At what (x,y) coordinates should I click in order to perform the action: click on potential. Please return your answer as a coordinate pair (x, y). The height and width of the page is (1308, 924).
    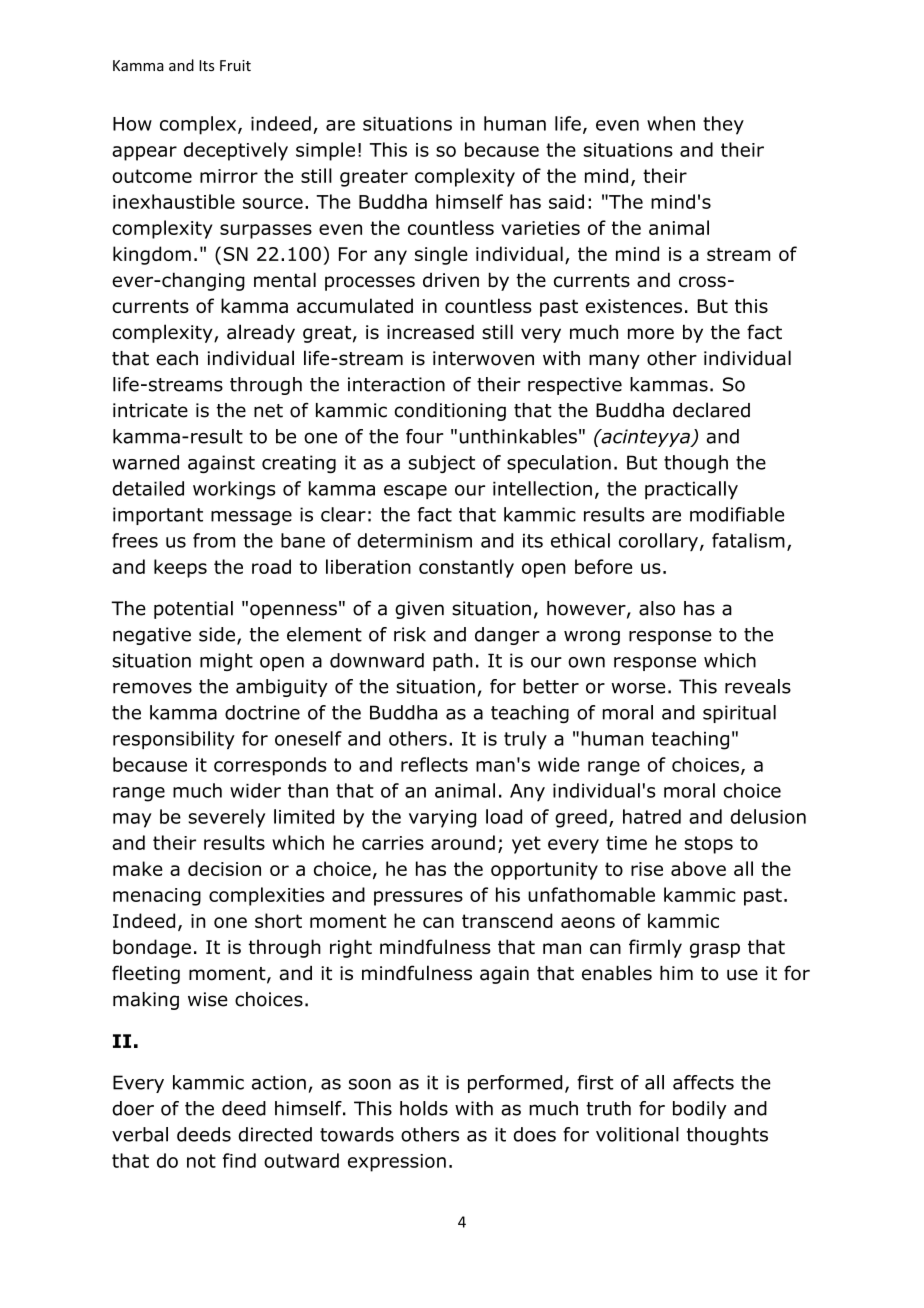
    Looking at the image, I should click on (193, 610).
